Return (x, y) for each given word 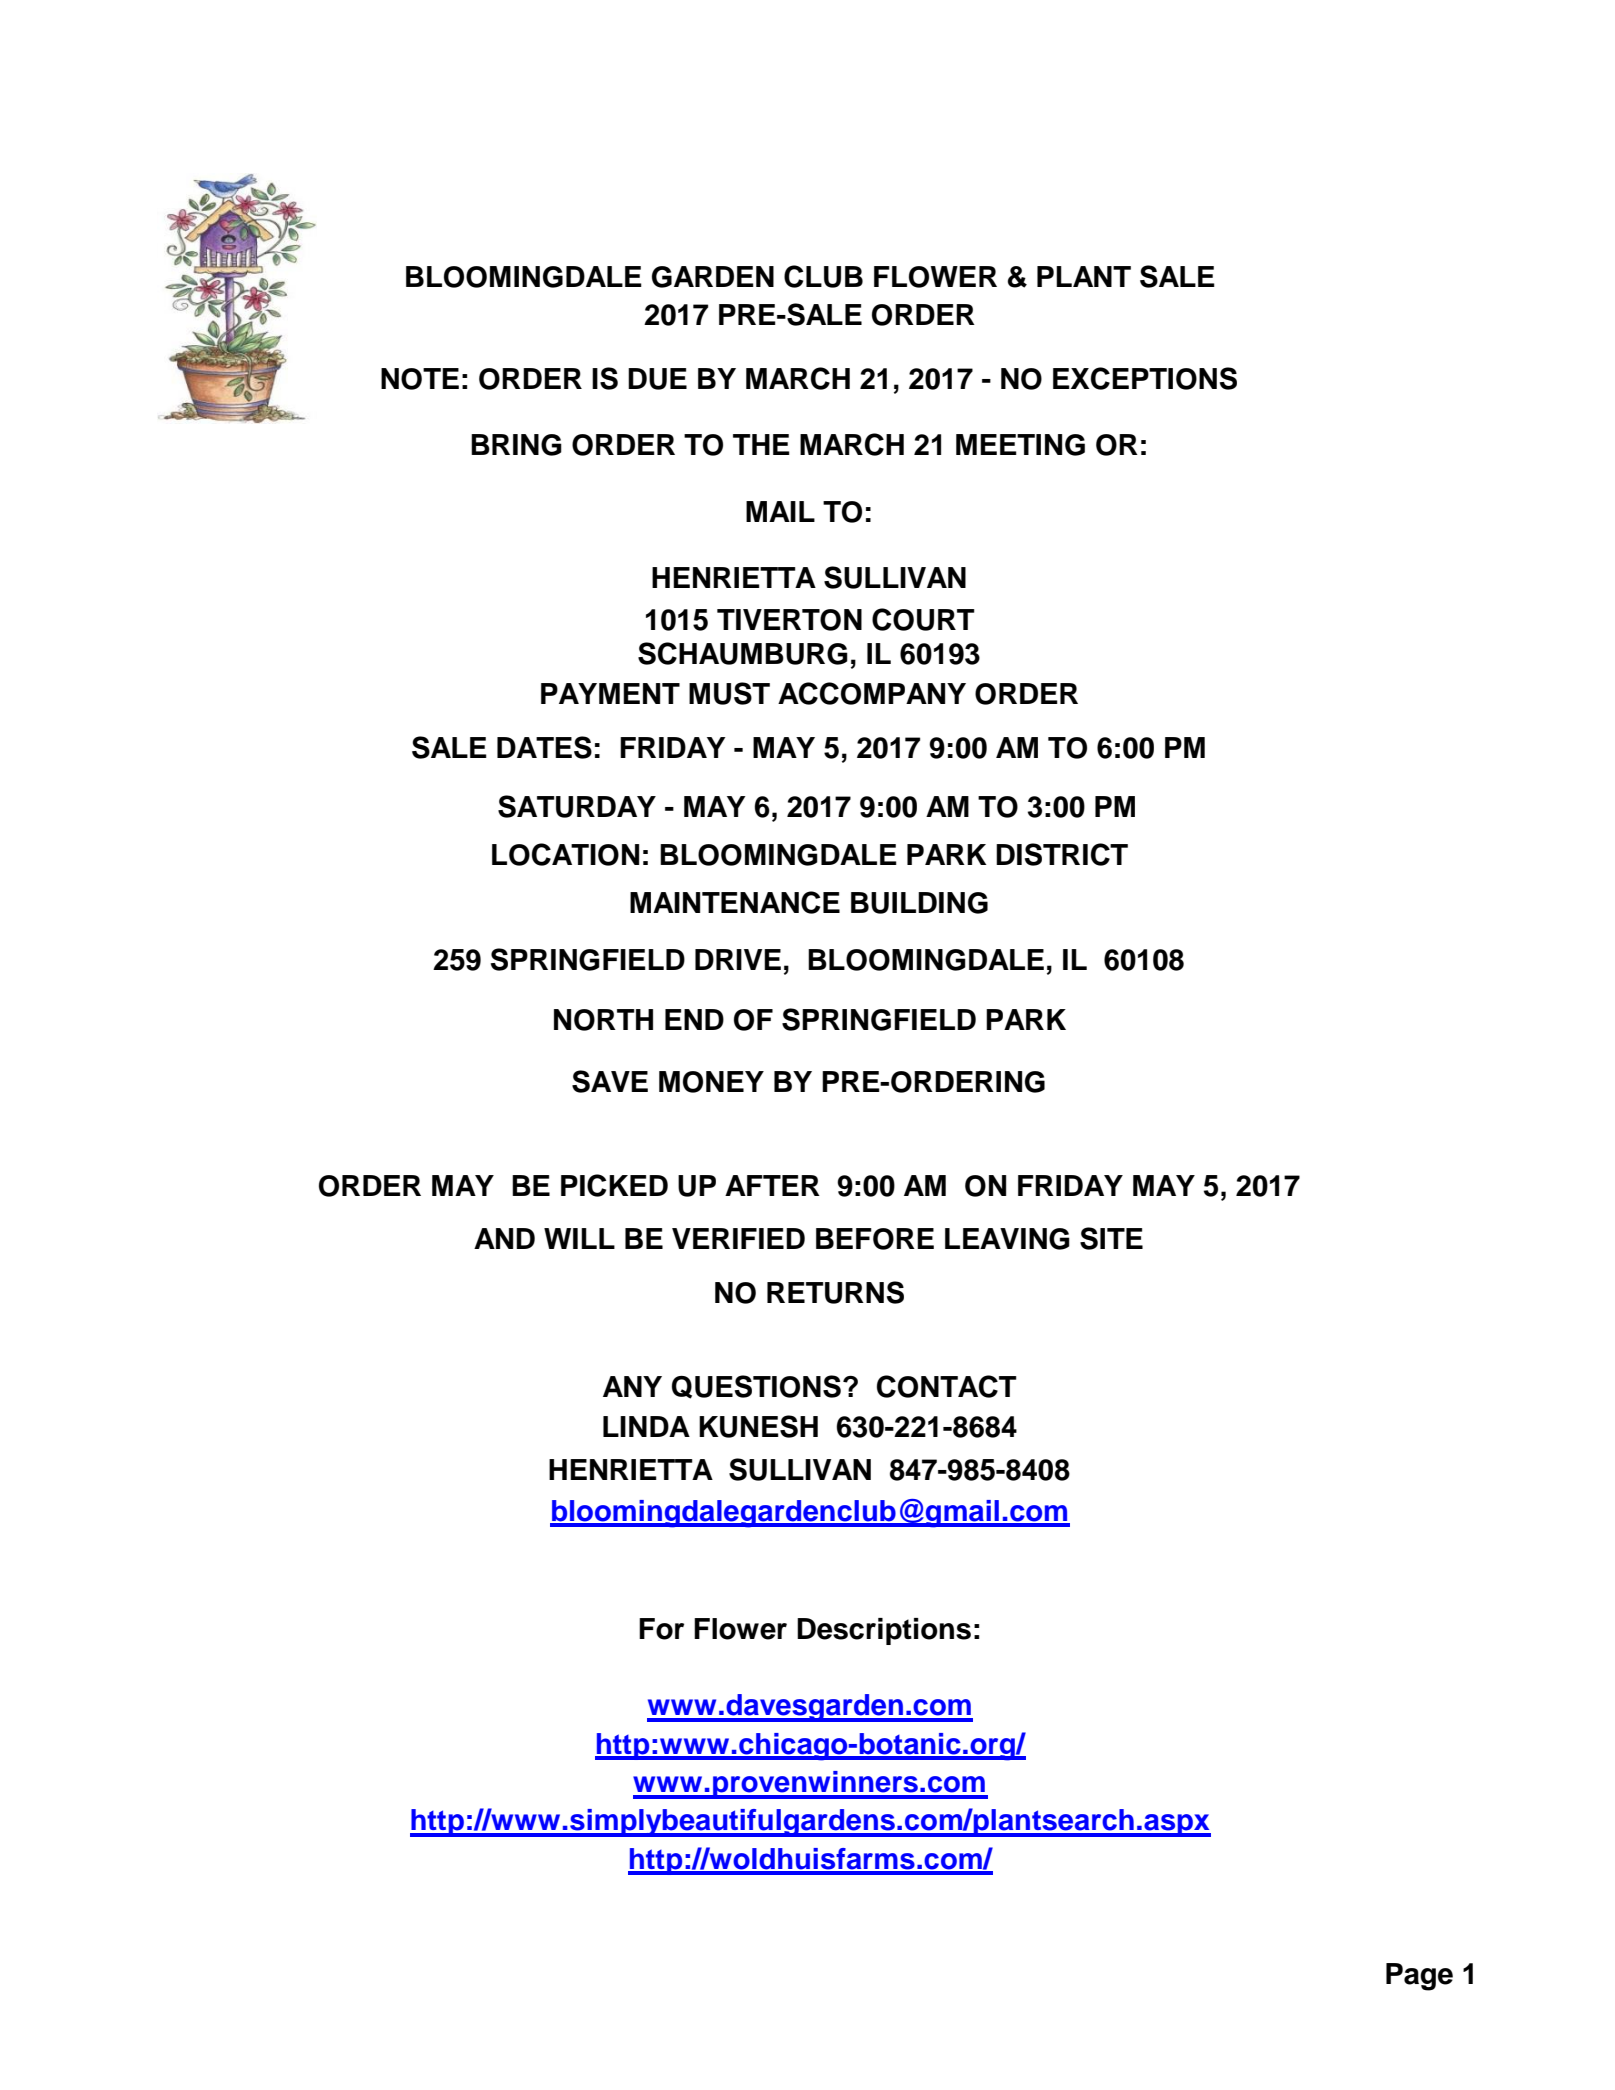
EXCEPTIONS (1145, 378)
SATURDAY (577, 806)
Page (1419, 1977)
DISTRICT (1062, 854)
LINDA (646, 1426)
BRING (516, 445)
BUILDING (919, 903)
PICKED (614, 1185)
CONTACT (947, 1386)
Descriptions (884, 1631)
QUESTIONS (756, 1387)
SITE (1111, 1238)
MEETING (1020, 445)
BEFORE (875, 1239)
